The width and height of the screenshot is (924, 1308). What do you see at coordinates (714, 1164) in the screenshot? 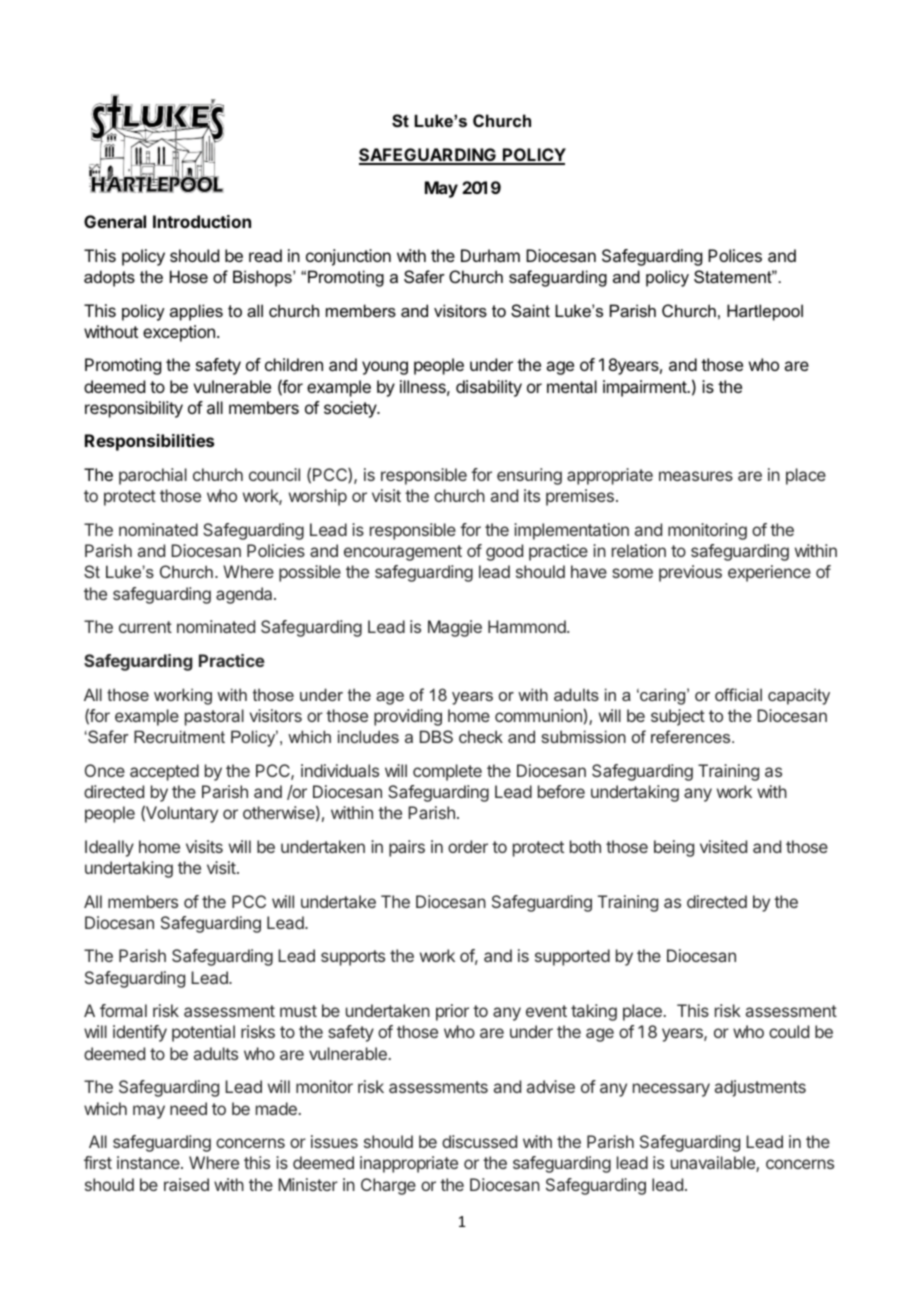
I see `unavailable` at bounding box center [714, 1164].
